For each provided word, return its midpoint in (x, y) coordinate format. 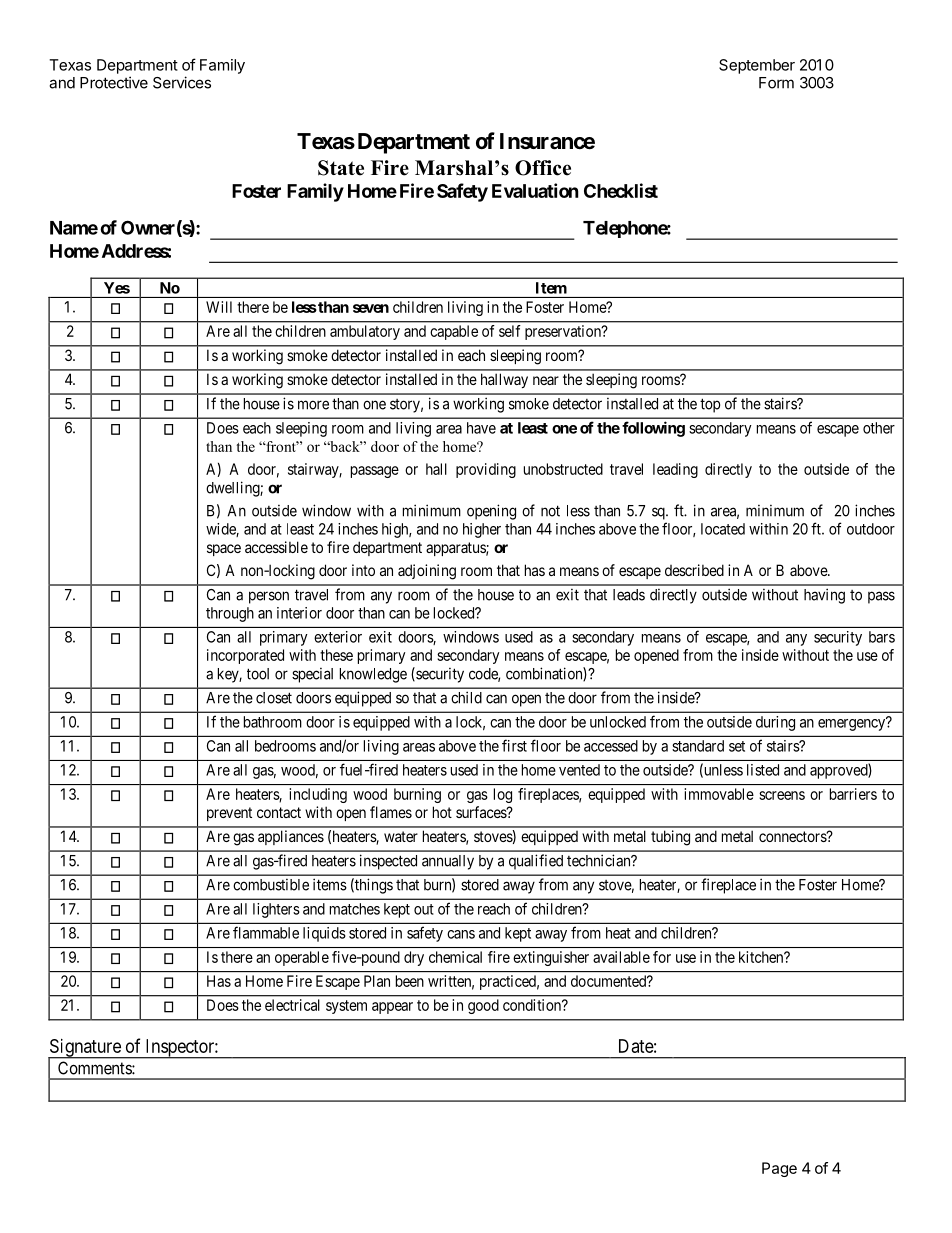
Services (182, 82)
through (230, 614)
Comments (95, 1068)
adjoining (427, 572)
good (483, 1006)
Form (776, 83)
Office (543, 168)
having (824, 596)
